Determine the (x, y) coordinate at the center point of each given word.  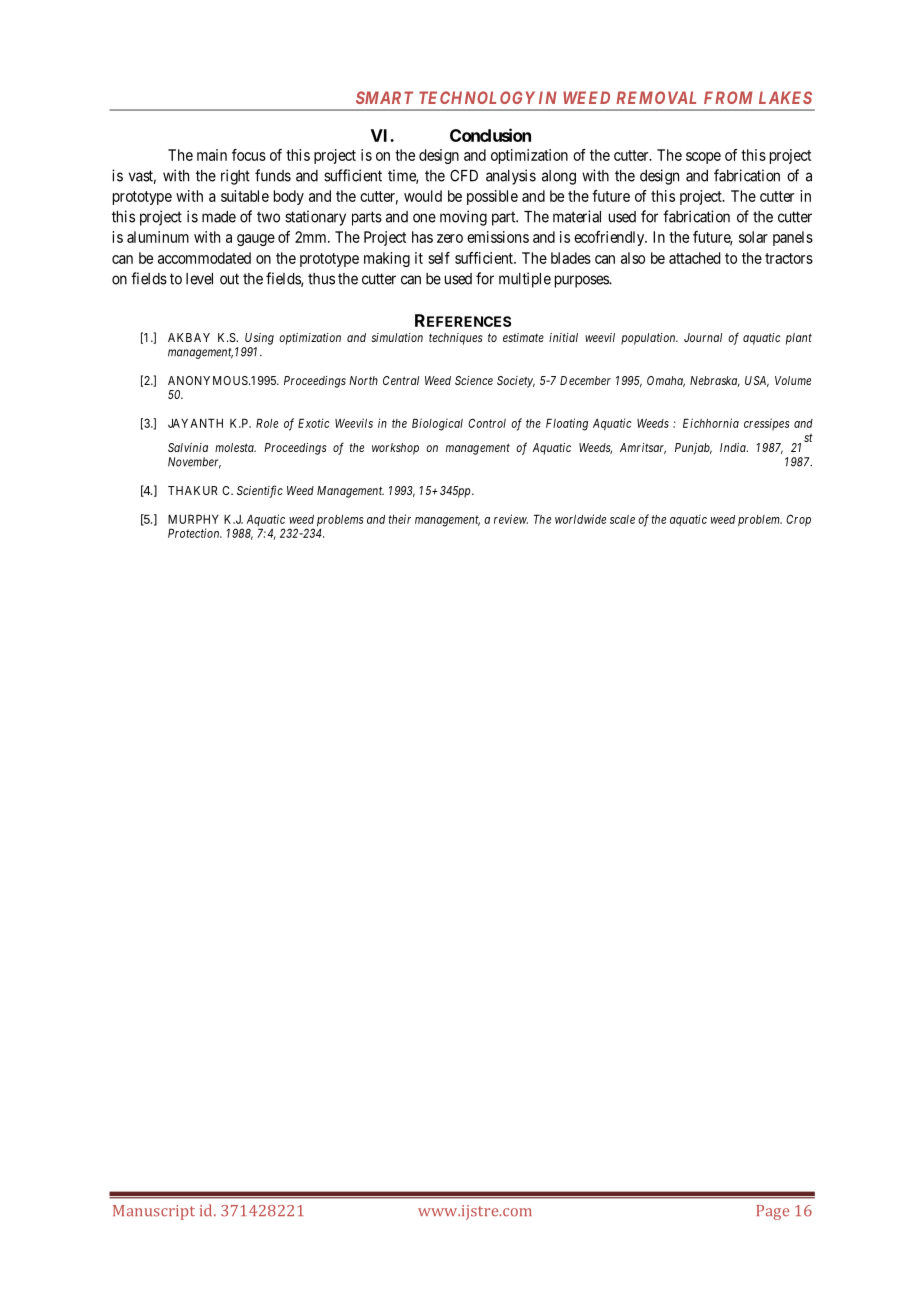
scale (622, 519)
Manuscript (154, 1212)
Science (474, 380)
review (511, 519)
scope (703, 158)
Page (772, 1212)
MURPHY (193, 519)
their (399, 519)
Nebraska (715, 381)
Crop (798, 520)
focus (249, 155)
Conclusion (490, 135)
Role (267, 423)
